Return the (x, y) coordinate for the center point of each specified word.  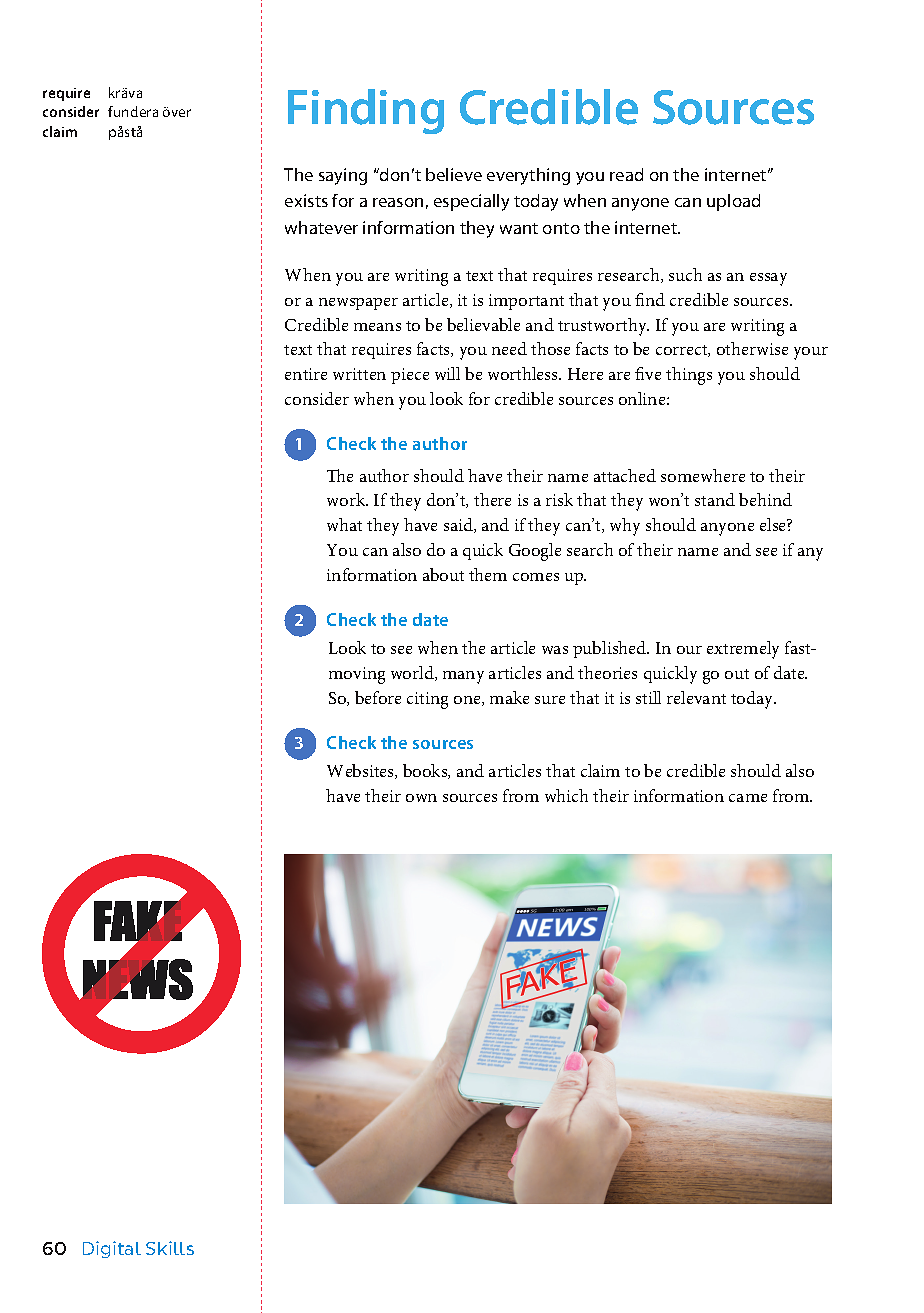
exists (306, 200)
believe (454, 174)
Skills (170, 1248)
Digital (112, 1249)
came (748, 798)
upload (733, 202)
